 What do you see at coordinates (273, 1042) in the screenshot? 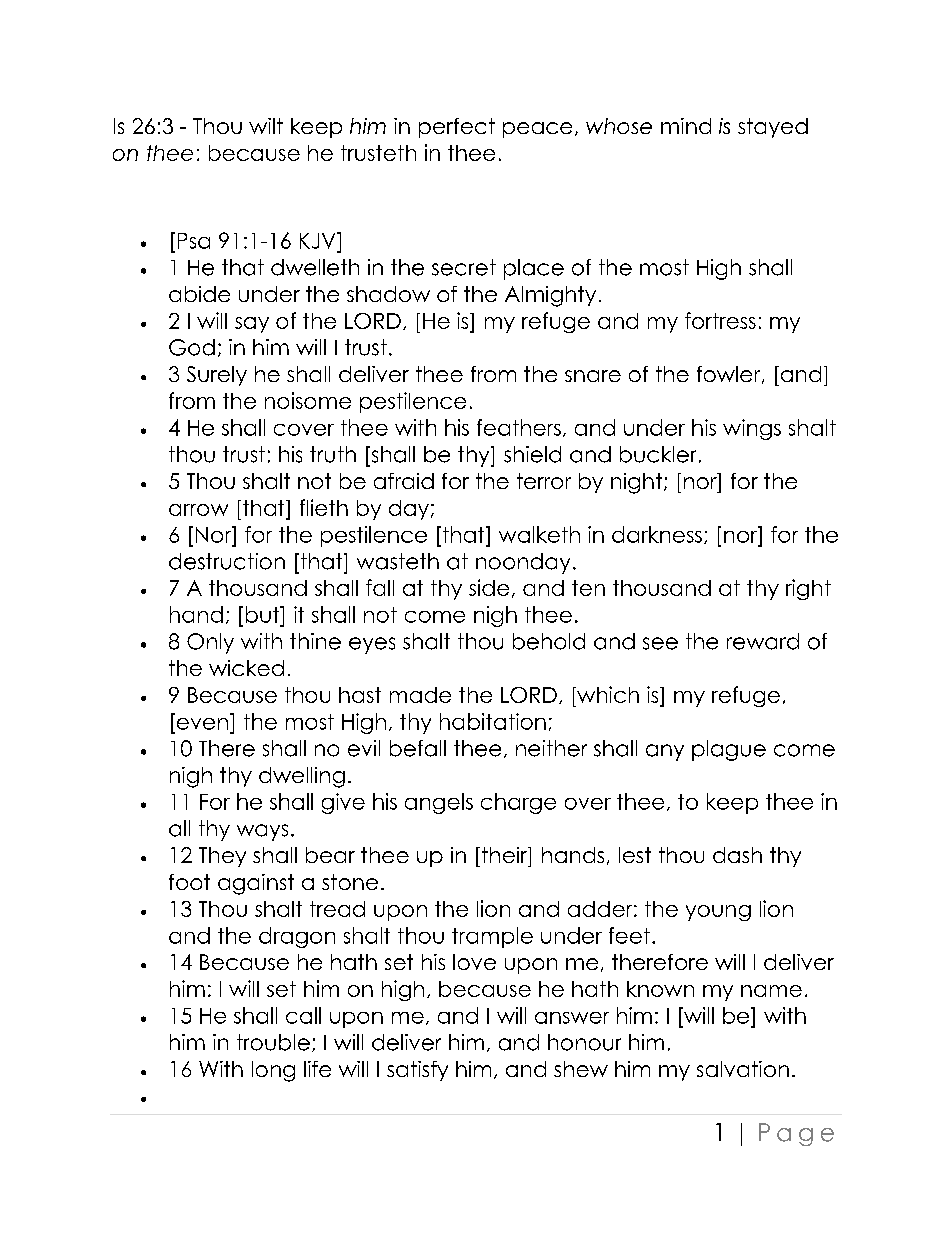
I see `trouble` at bounding box center [273, 1042].
